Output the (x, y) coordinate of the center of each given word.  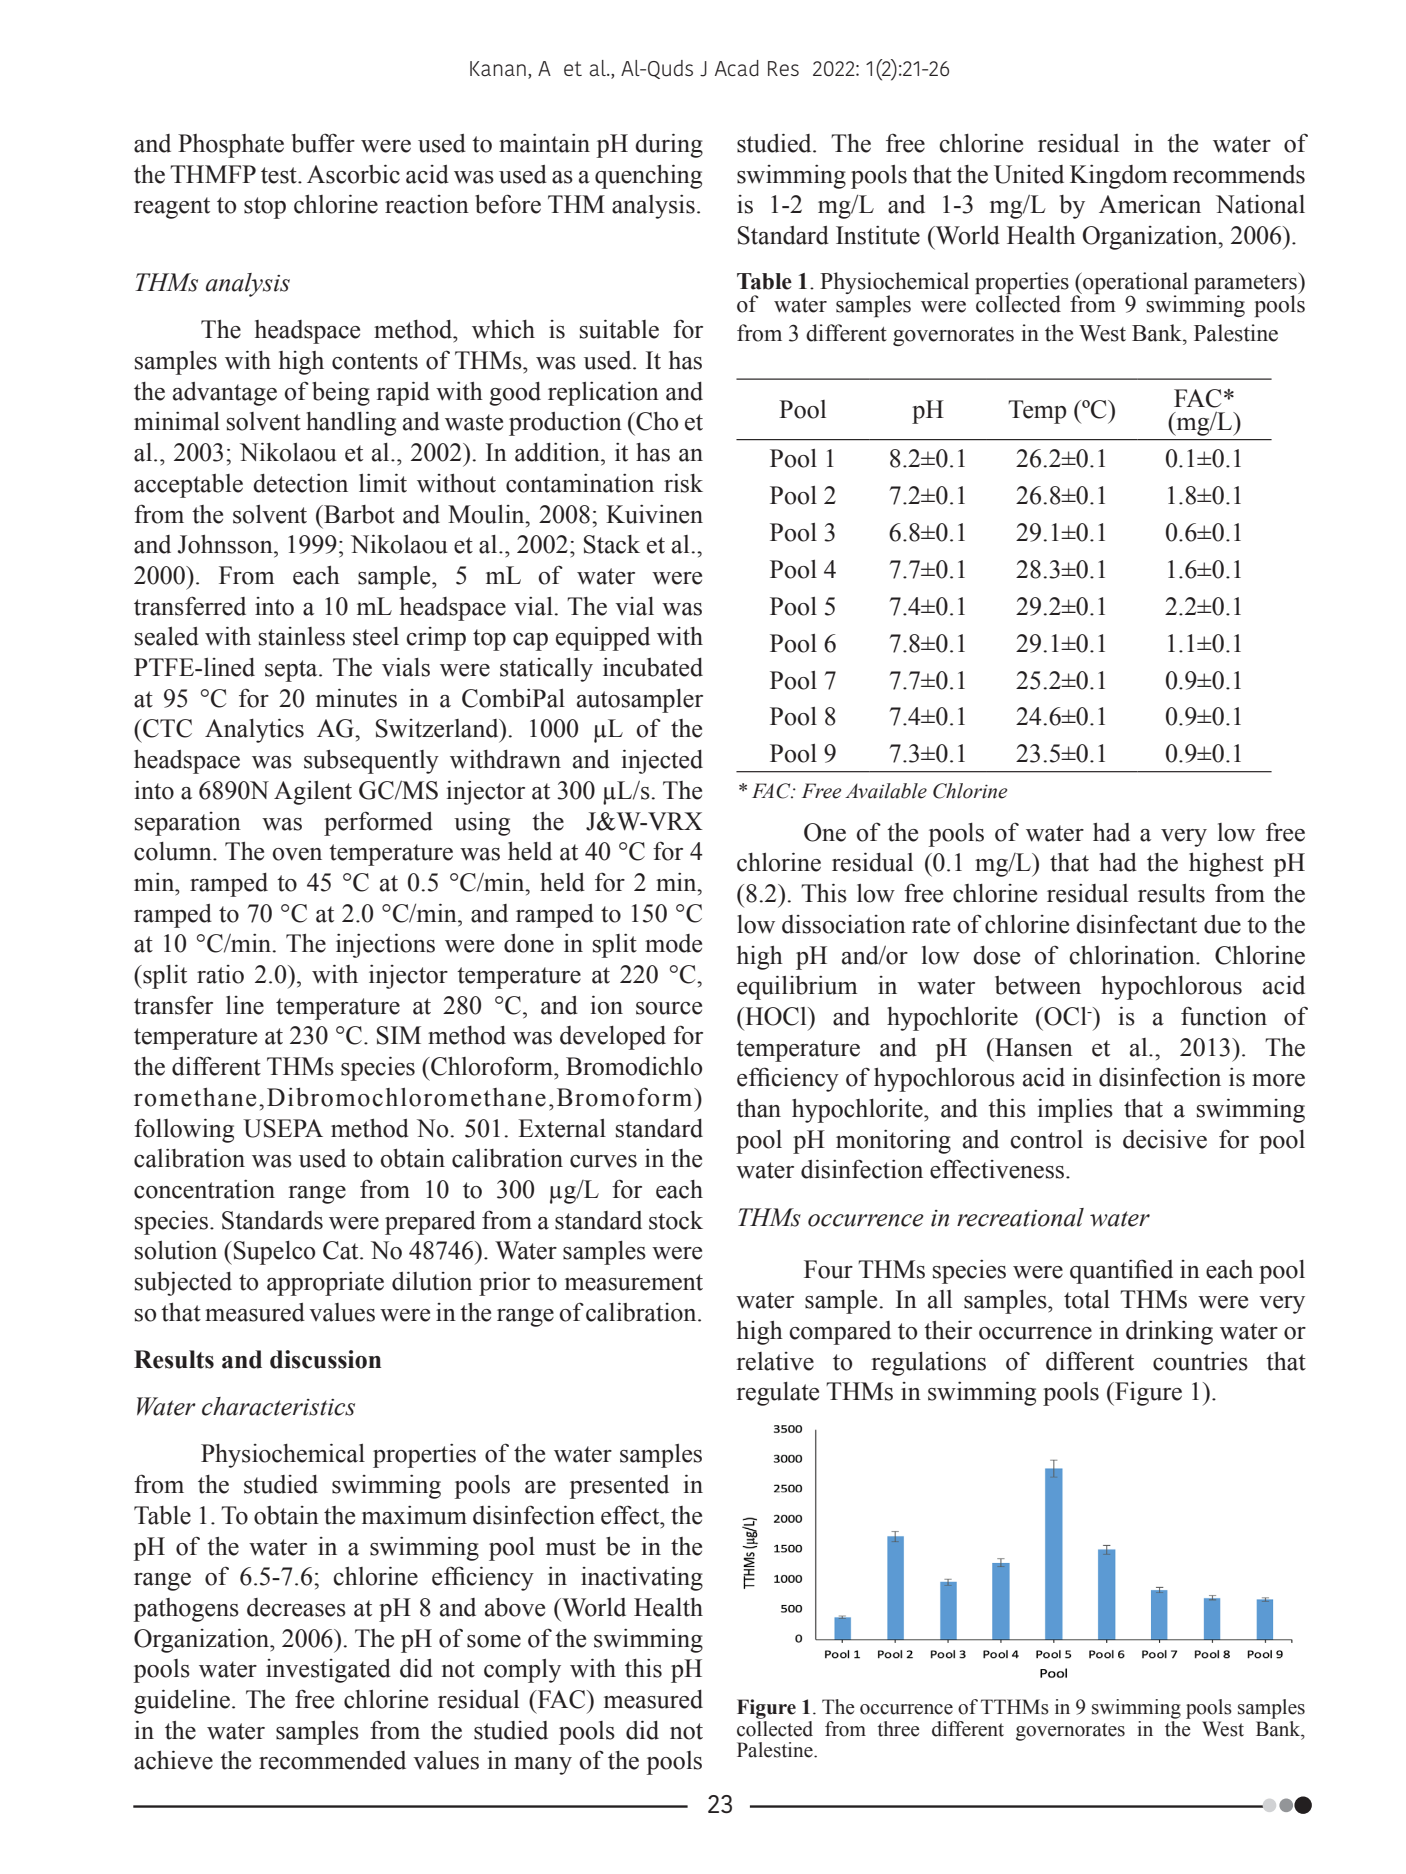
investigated (328, 1671)
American (1150, 204)
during (669, 145)
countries (1200, 1361)
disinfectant (1136, 924)
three (898, 1729)
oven (297, 854)
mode (673, 943)
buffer (323, 143)
